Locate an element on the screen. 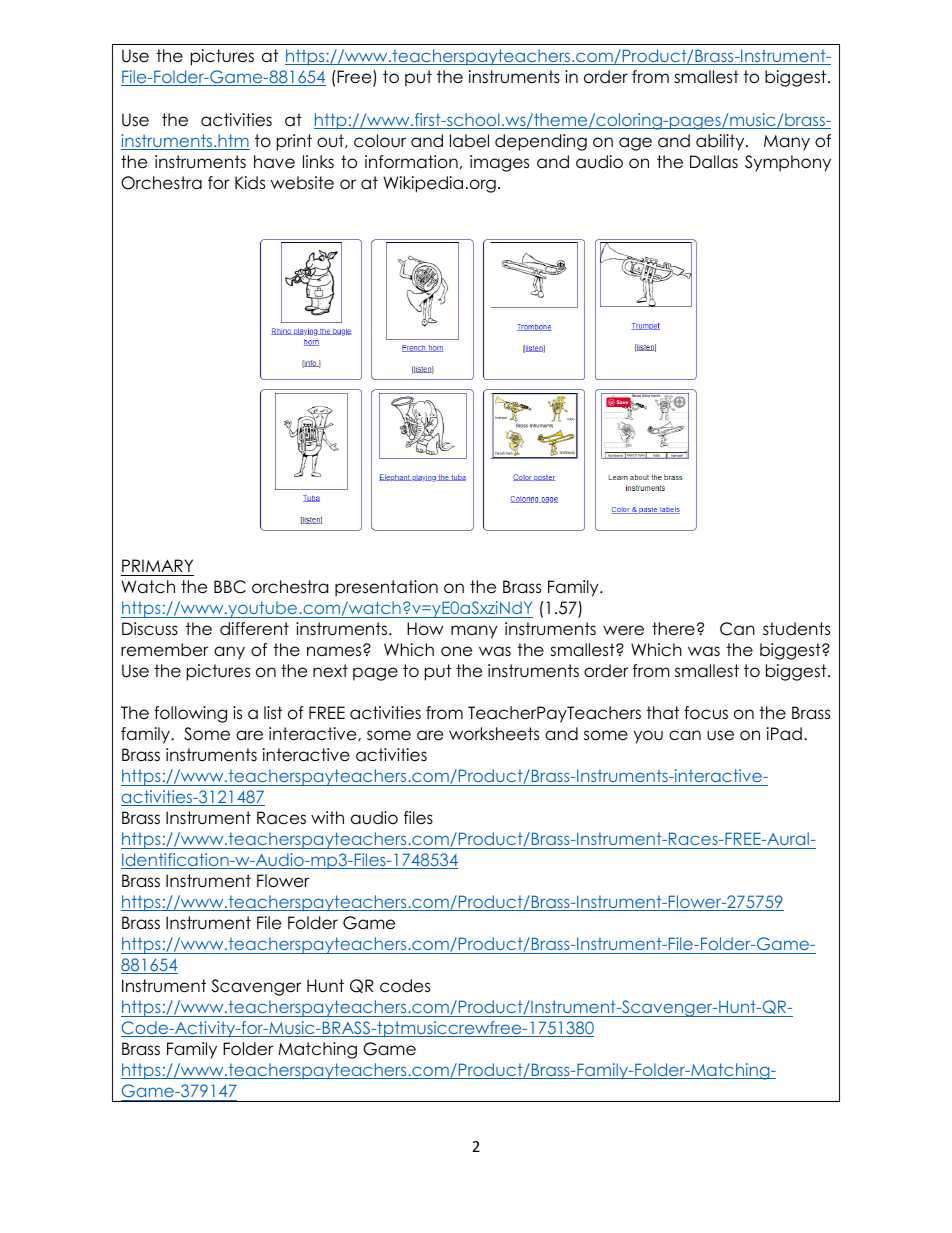 The height and width of the screenshot is (1233, 952). have is located at coordinates (274, 162).
